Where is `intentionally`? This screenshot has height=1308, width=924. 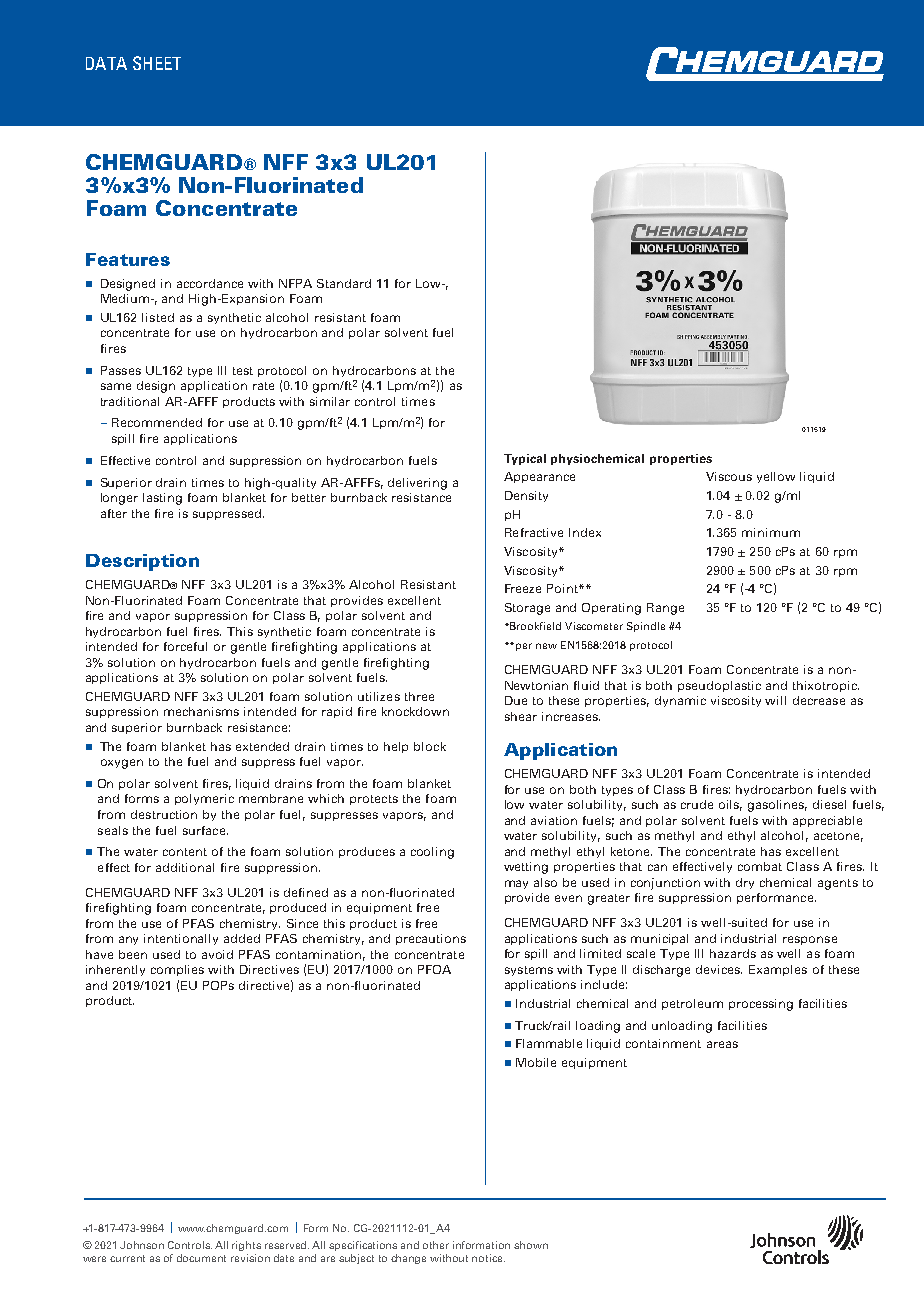
intentionally is located at coordinates (181, 939).
